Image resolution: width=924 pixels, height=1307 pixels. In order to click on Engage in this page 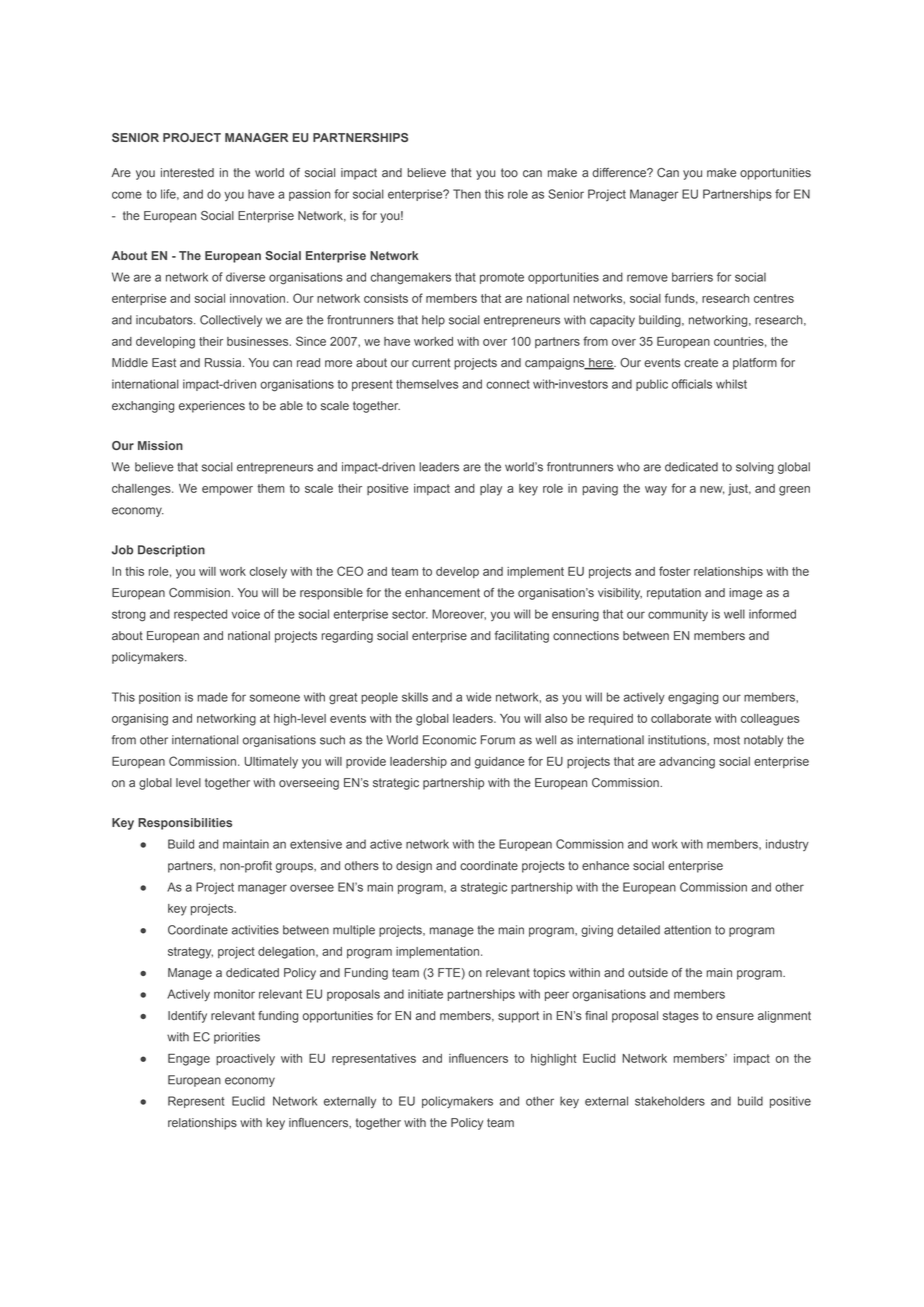, I will do `click(189, 1059)`.
